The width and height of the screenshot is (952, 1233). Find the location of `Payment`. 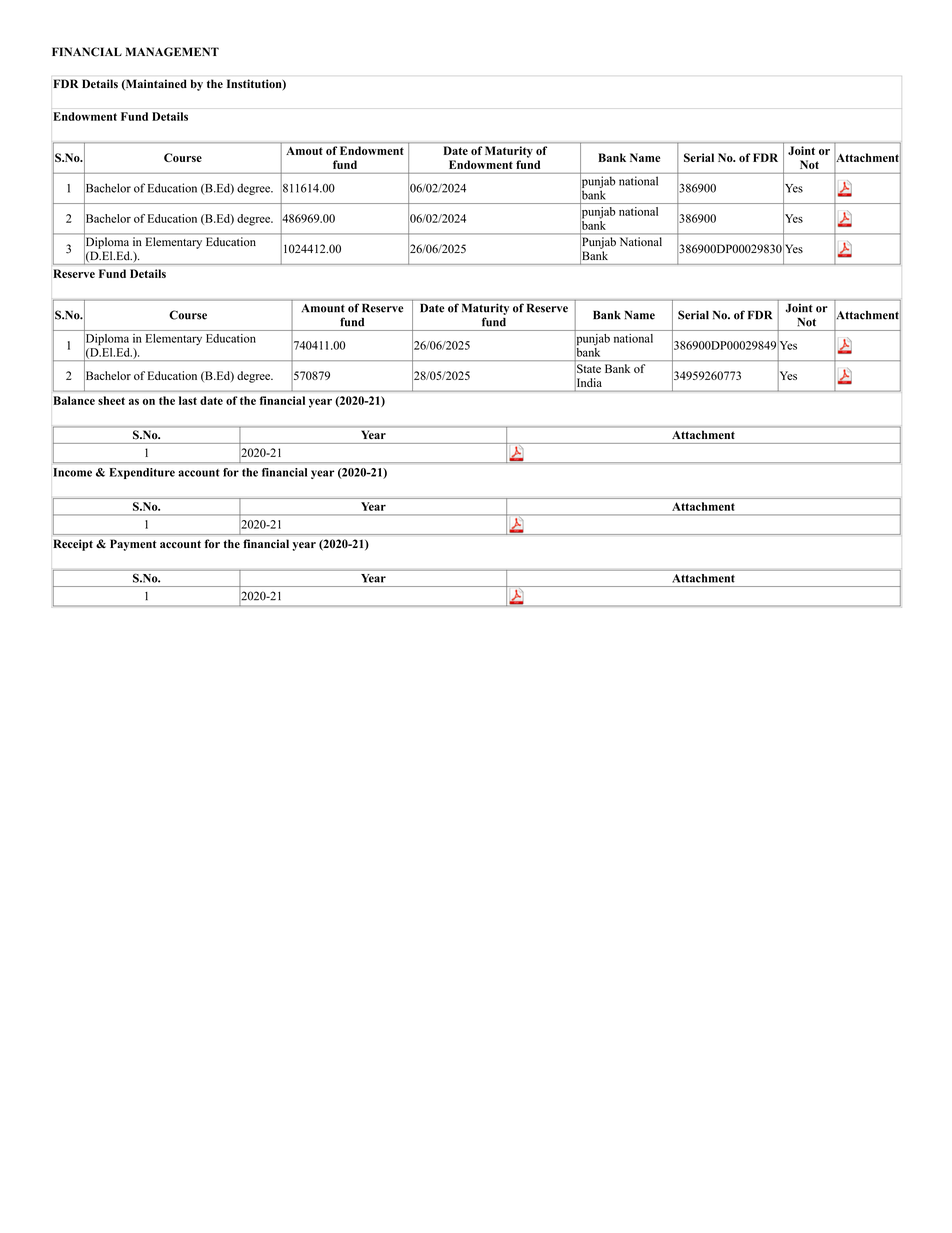

Payment is located at coordinates (133, 545).
